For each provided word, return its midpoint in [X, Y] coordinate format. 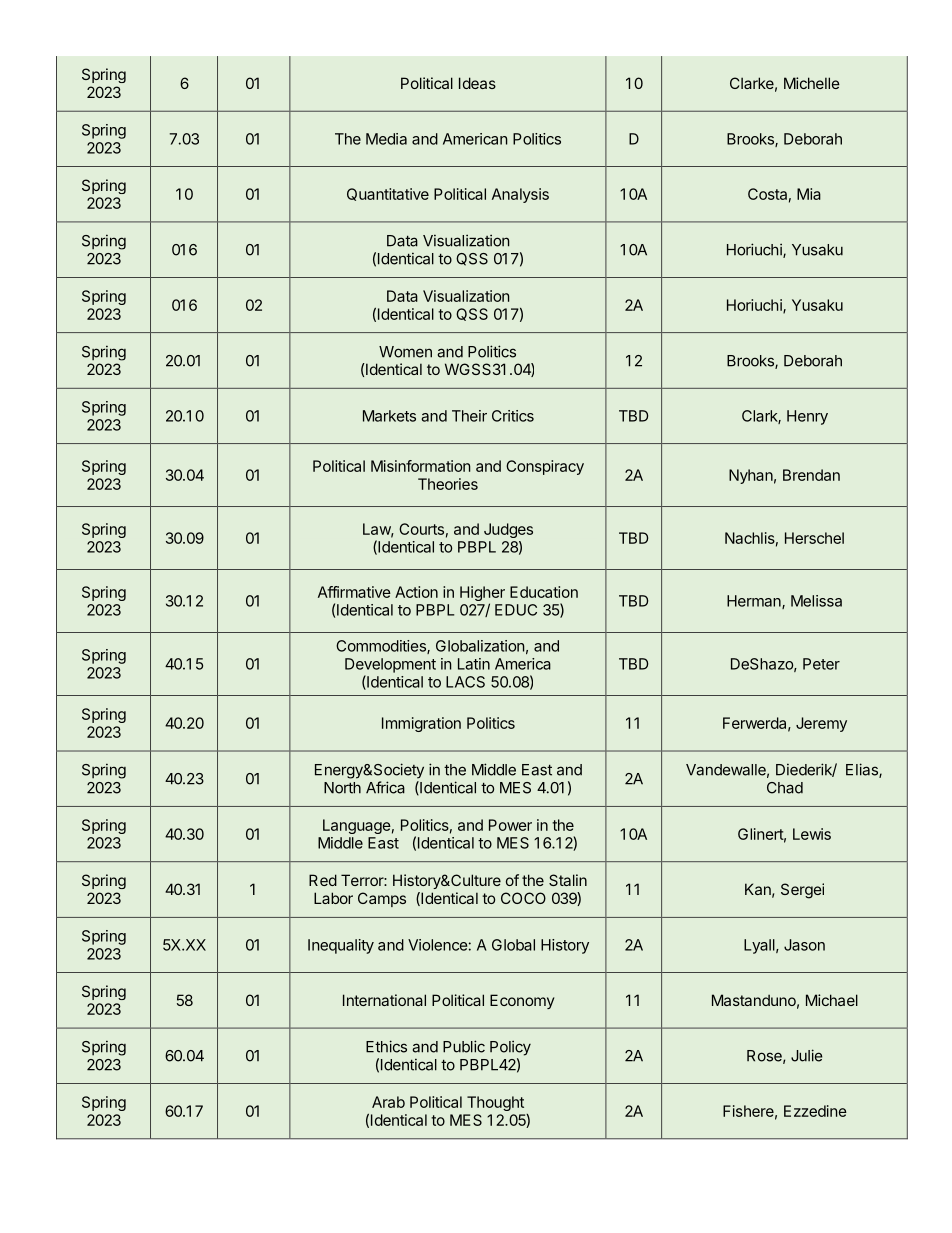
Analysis [520, 195]
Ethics [386, 1046]
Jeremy [821, 724]
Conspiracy [545, 467]
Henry [807, 417]
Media [386, 139]
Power [510, 825]
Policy [510, 1048]
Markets [389, 416]
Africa [385, 787]
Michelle [812, 83]
